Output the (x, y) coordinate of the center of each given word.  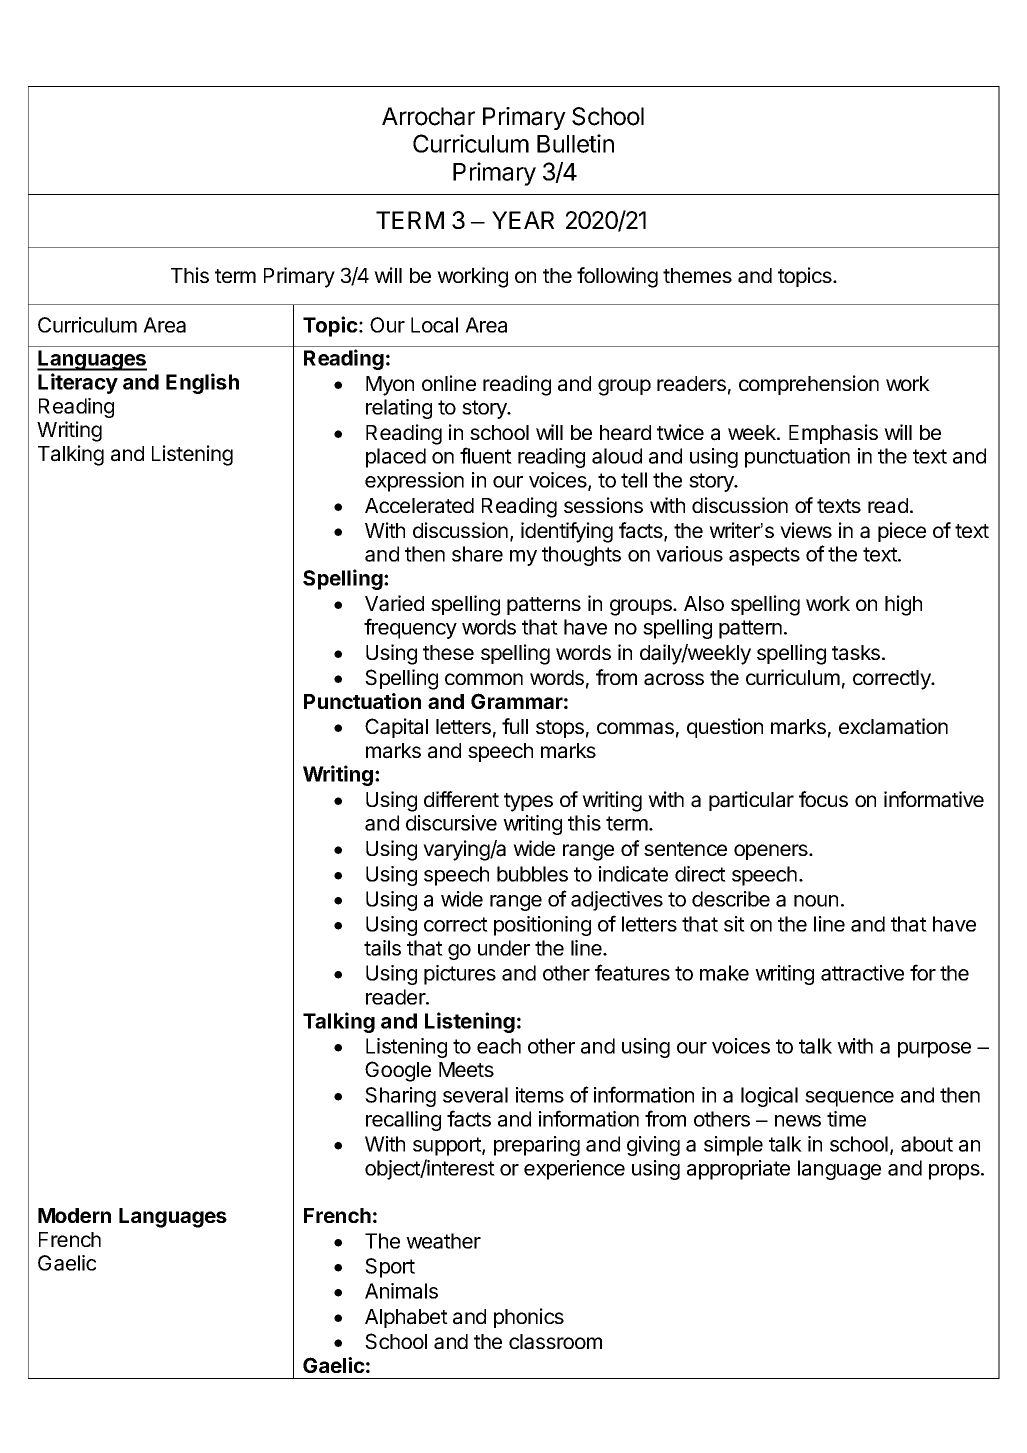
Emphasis (833, 434)
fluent (486, 455)
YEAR (523, 220)
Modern (74, 1215)
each (499, 1046)
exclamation (893, 726)
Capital (396, 728)
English (202, 383)
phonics (529, 1318)
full (515, 726)
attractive (862, 973)
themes (697, 275)
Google (398, 1071)
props (955, 1172)
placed (396, 458)
